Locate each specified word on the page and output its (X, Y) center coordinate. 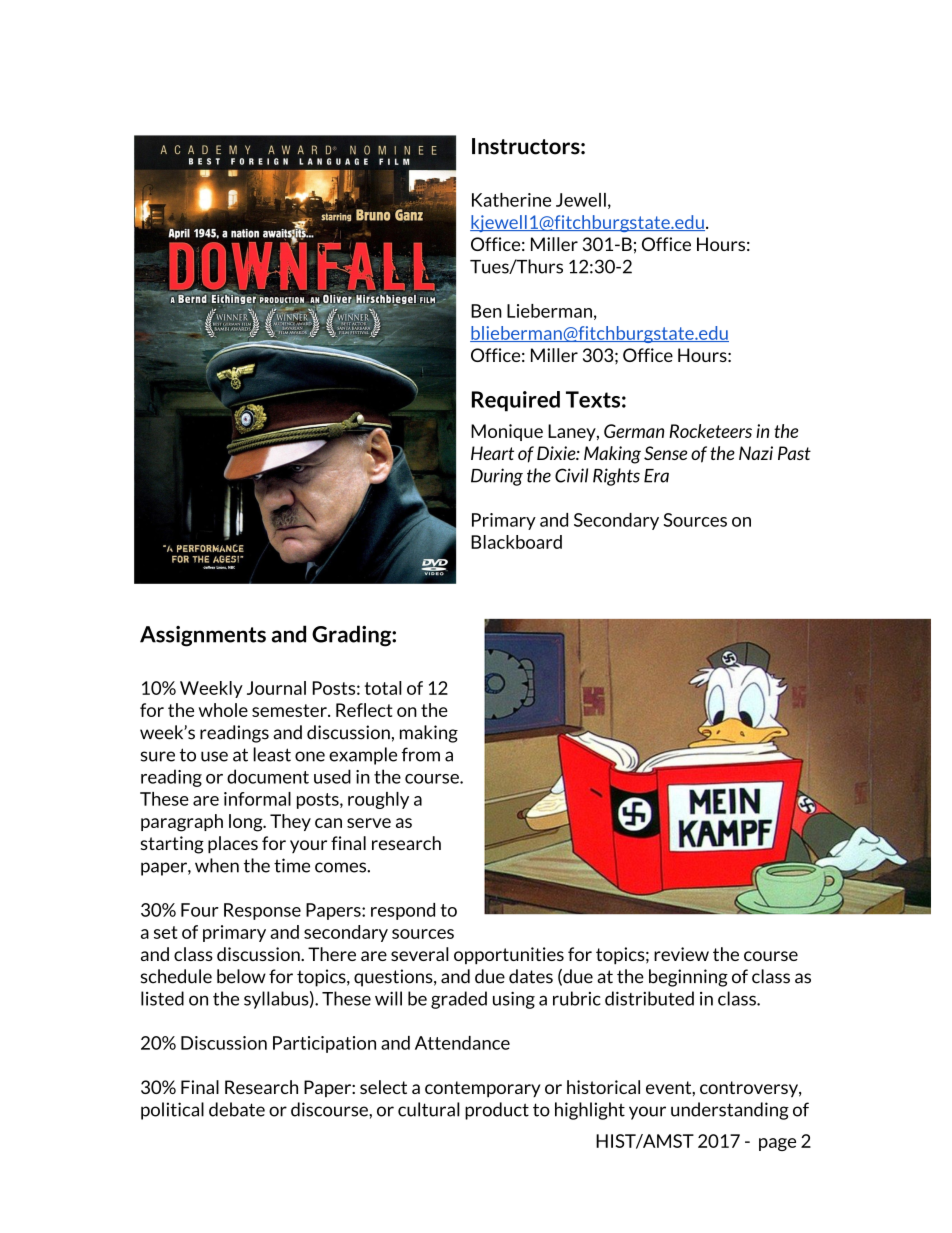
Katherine (511, 200)
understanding (730, 1111)
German (634, 431)
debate (237, 1109)
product (497, 1111)
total (383, 688)
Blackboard (516, 542)
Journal (276, 688)
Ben (486, 311)
